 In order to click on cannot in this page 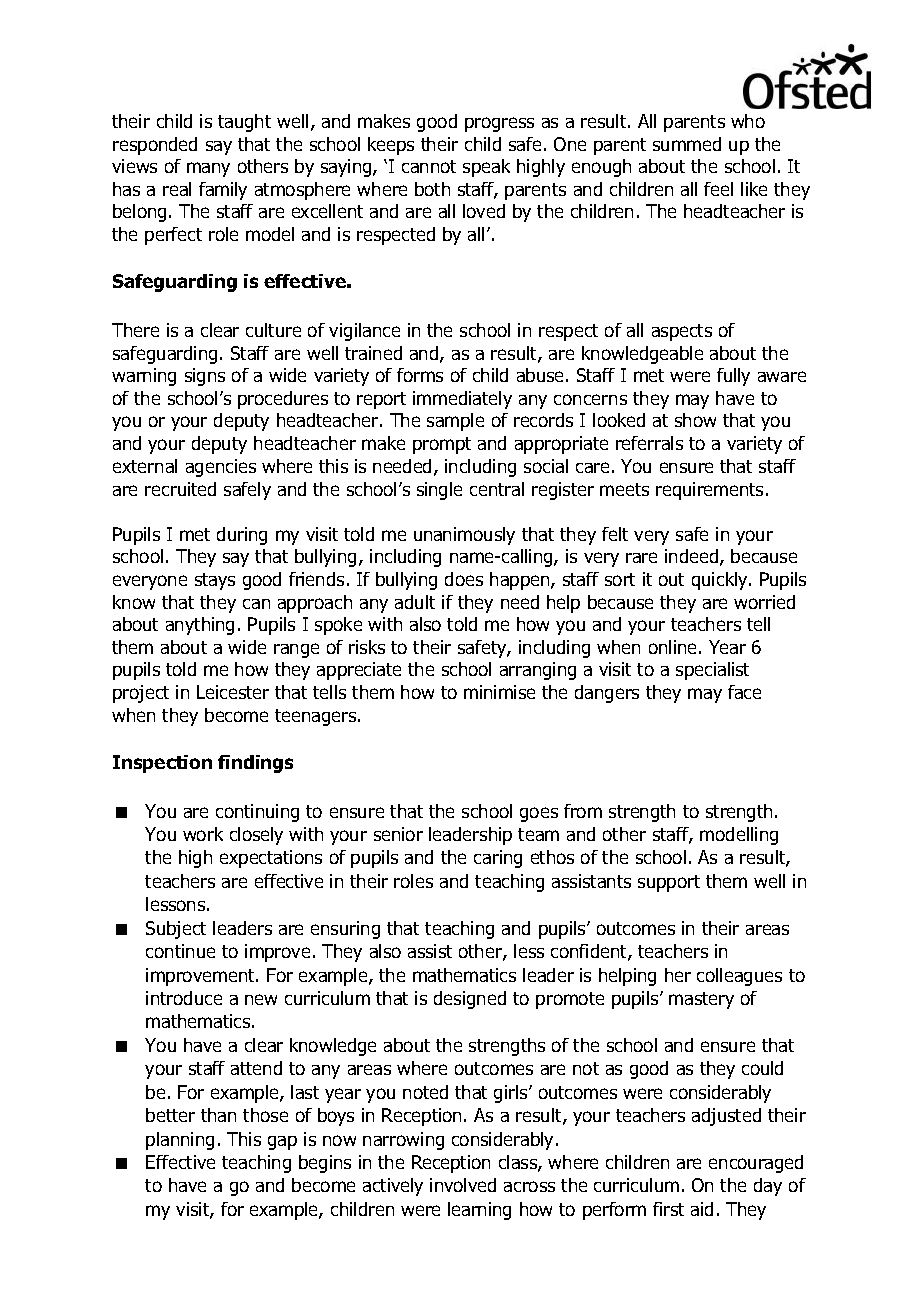, I will do `click(429, 166)`.
